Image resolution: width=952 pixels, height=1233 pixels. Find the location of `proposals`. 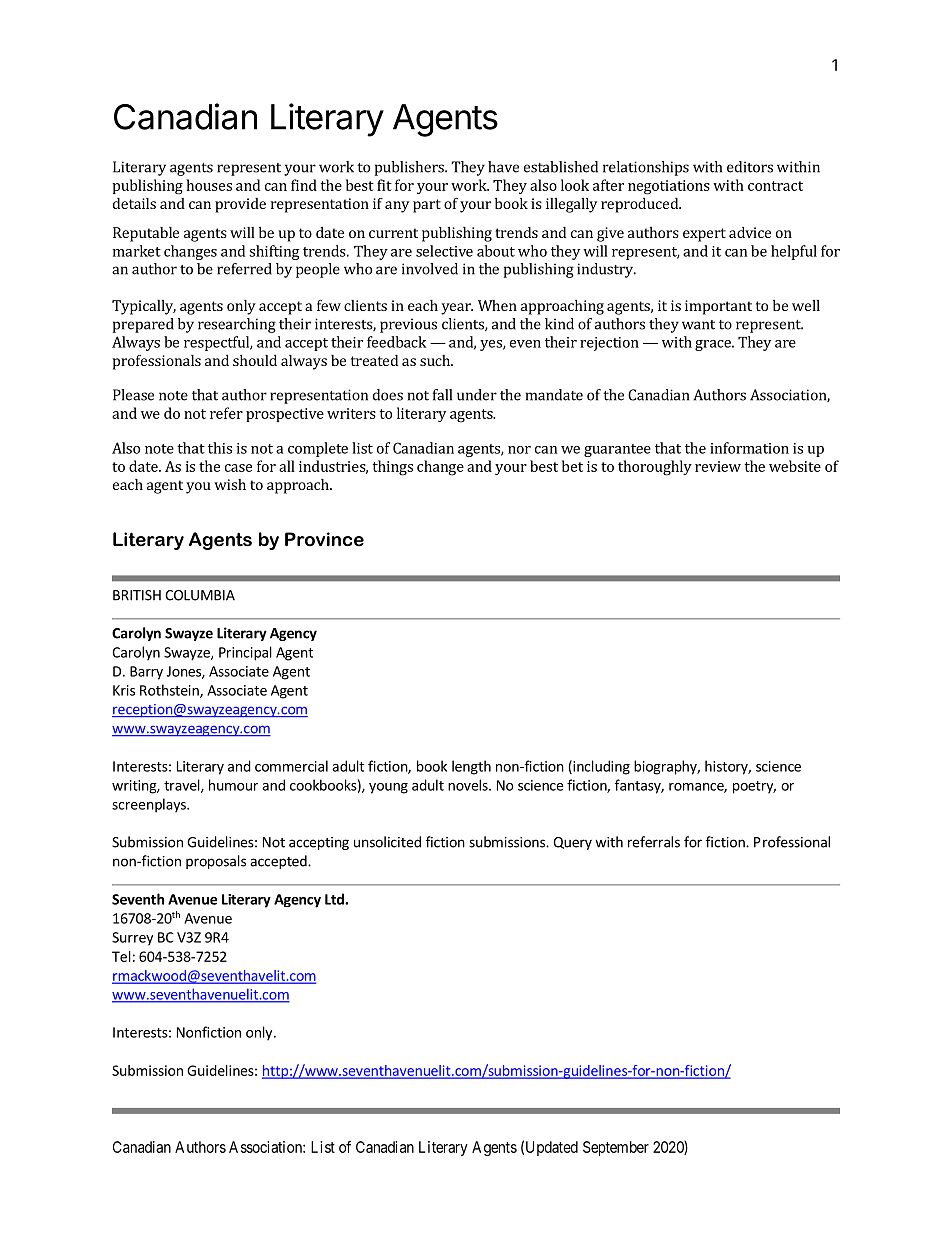

proposals is located at coordinates (216, 862).
